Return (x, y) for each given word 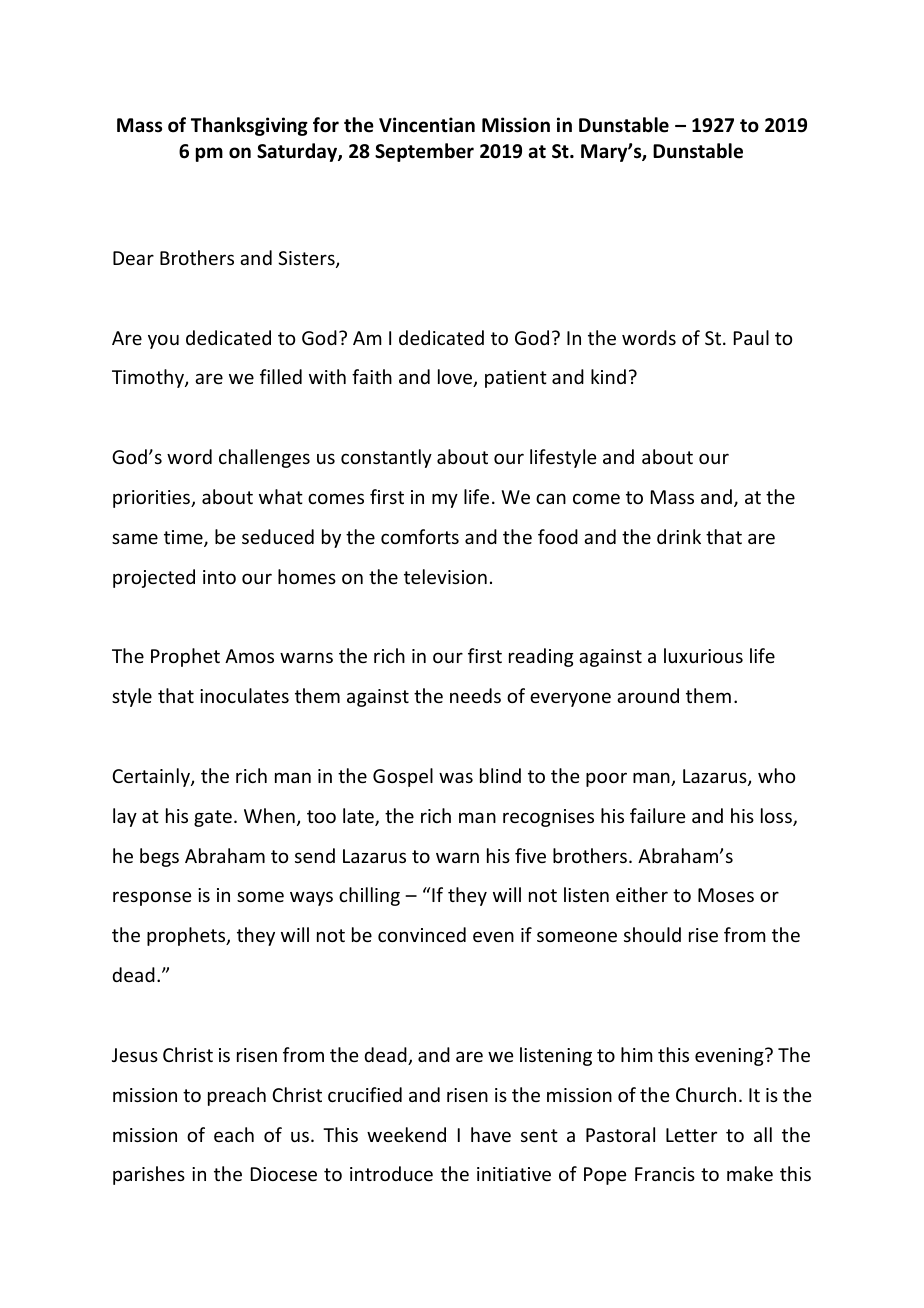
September (424, 152)
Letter (691, 1135)
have (491, 1134)
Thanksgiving (249, 126)
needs (475, 695)
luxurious (703, 655)
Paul (751, 337)
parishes (149, 1175)
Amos (249, 656)
